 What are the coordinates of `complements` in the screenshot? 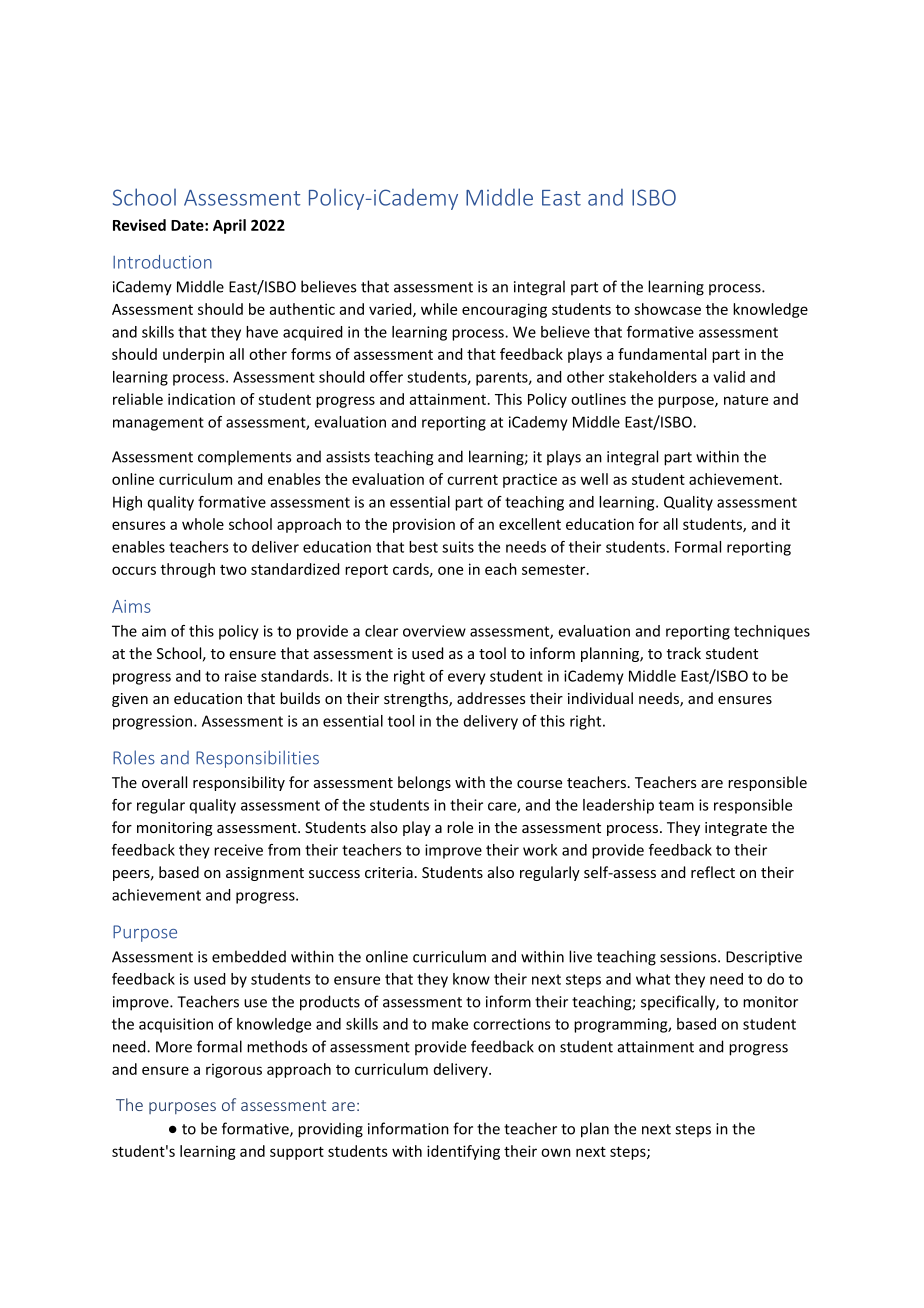 It's located at (244, 458).
